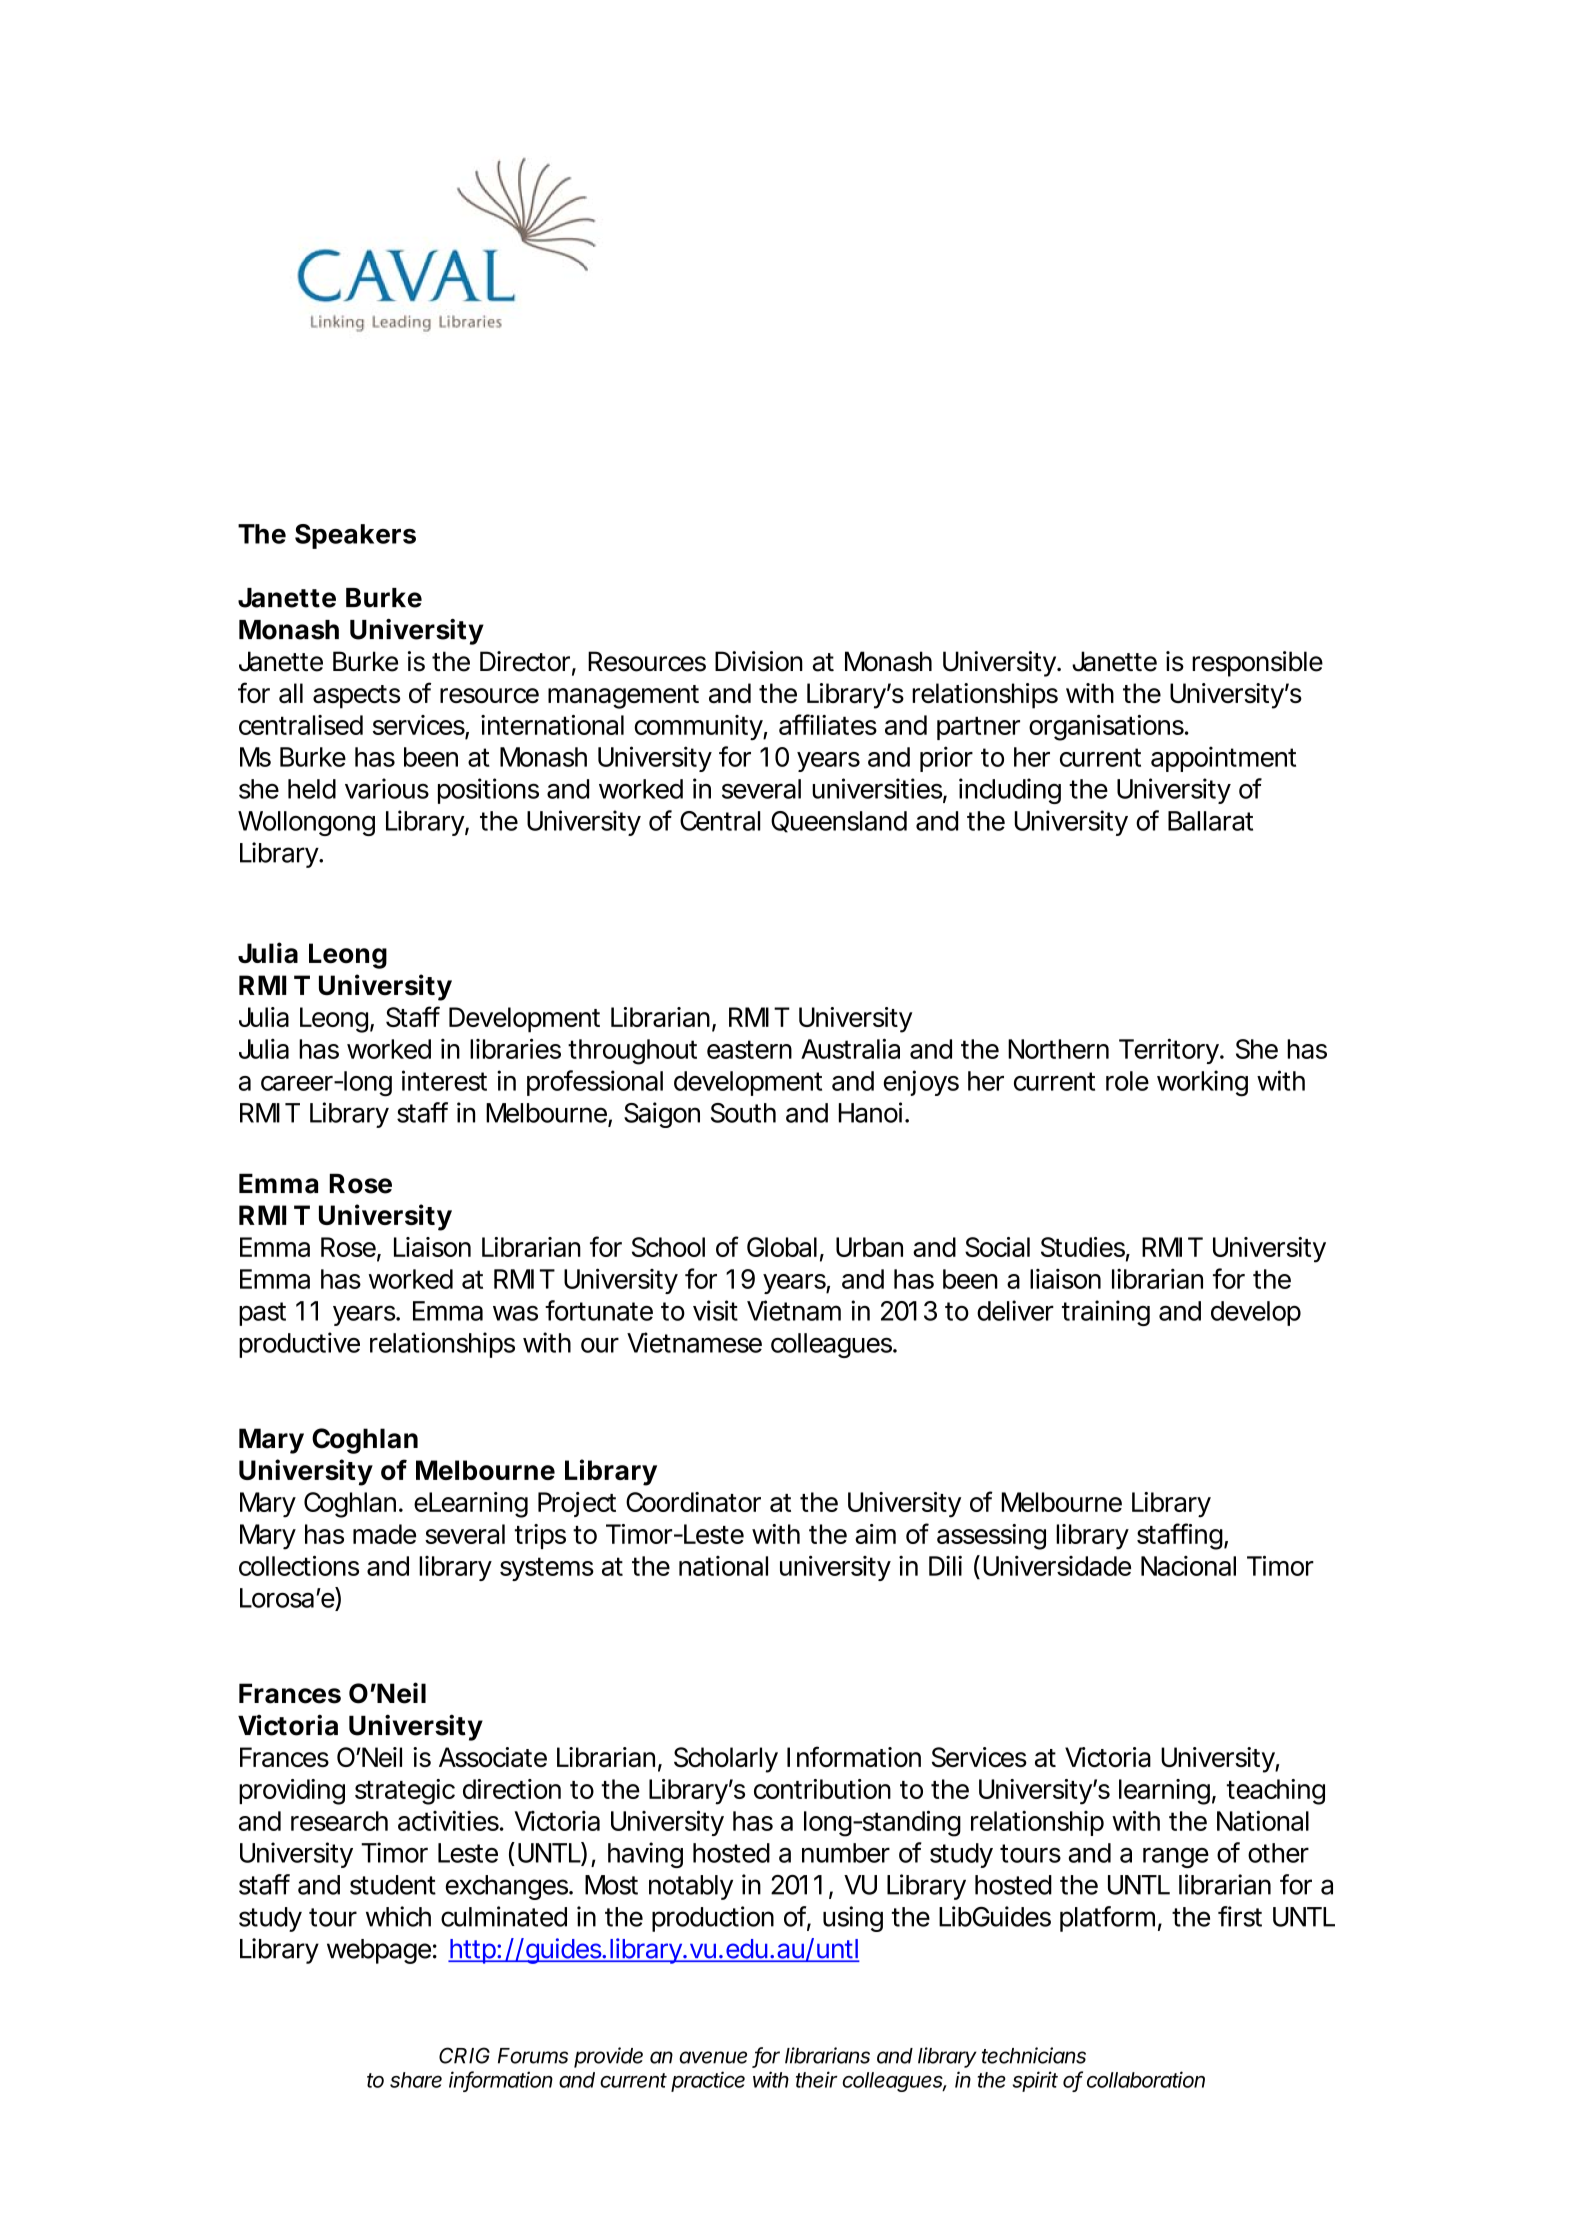 The image size is (1572, 2224). Describe the element at coordinates (759, 661) in the page. I see `Division` at that location.
